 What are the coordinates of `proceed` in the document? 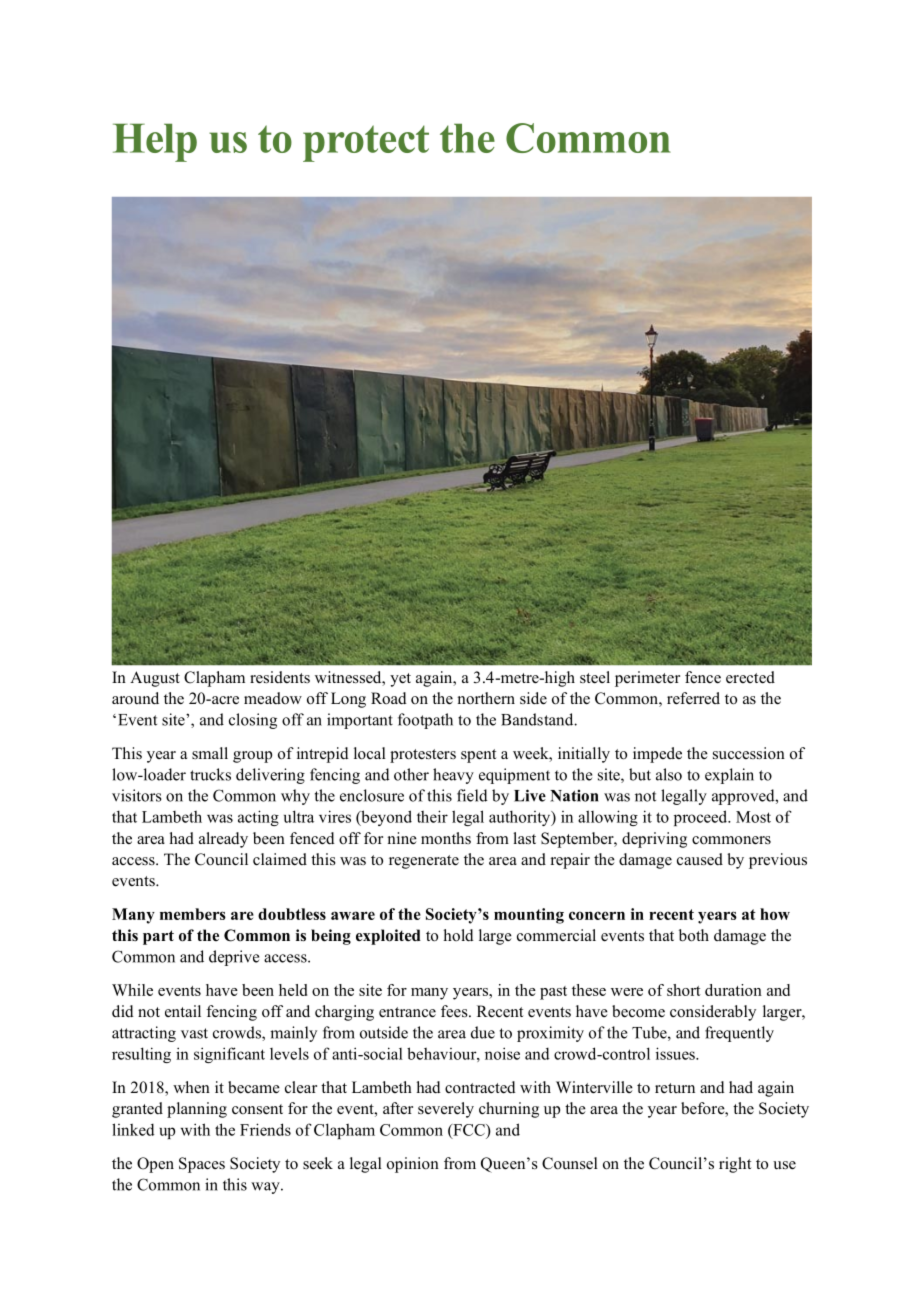 It's located at (702, 818).
